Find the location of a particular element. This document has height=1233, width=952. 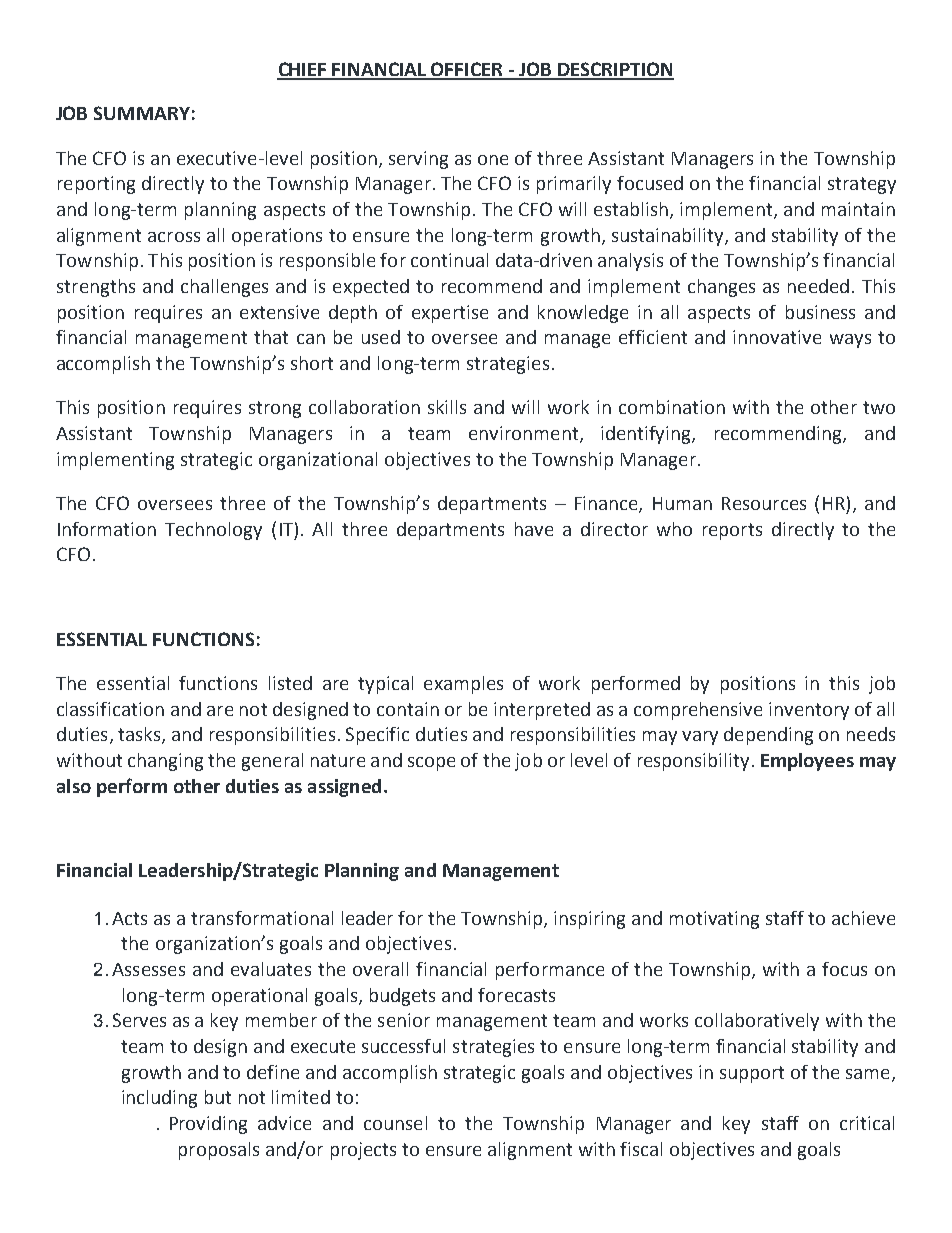

strong is located at coordinates (275, 409).
